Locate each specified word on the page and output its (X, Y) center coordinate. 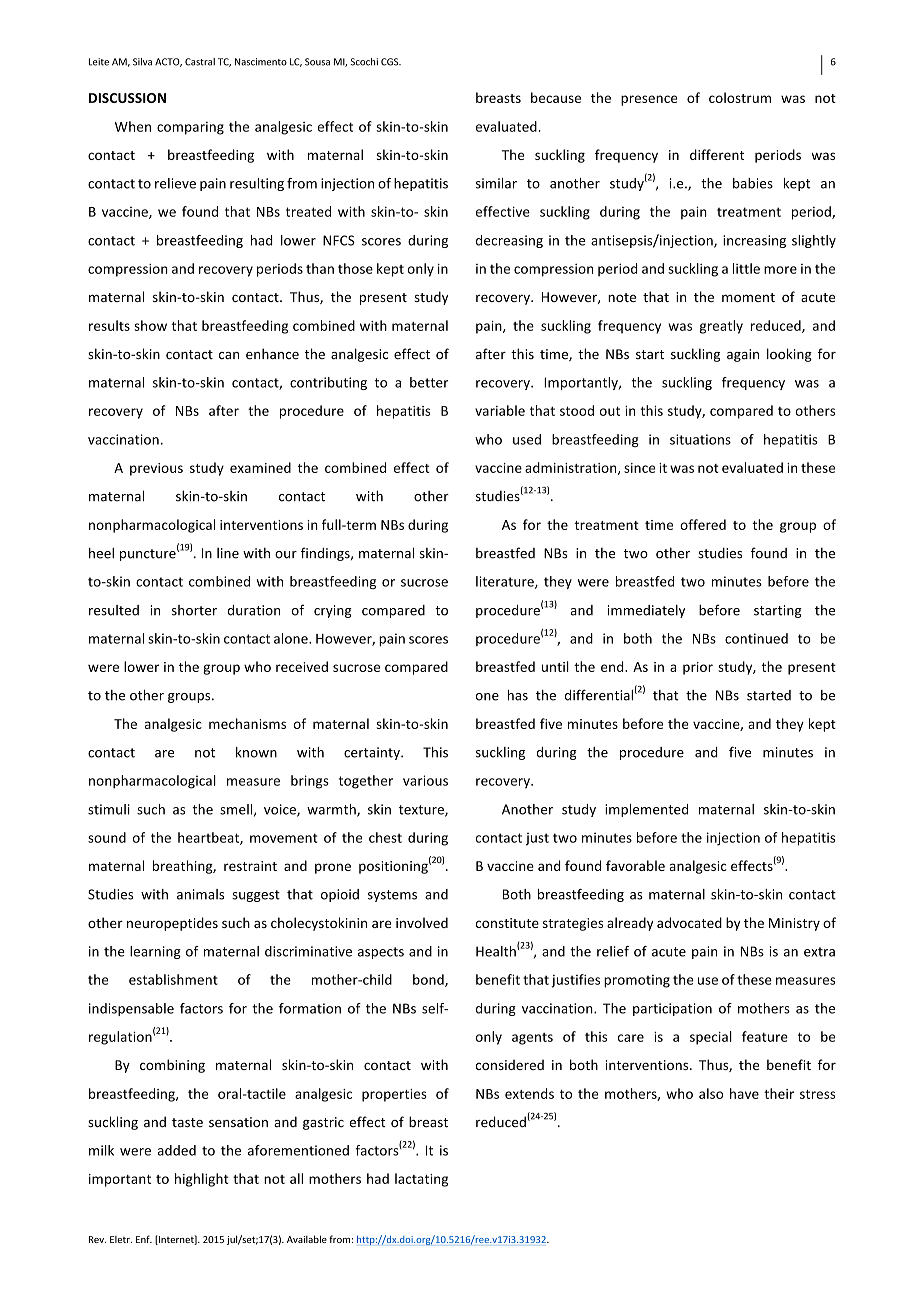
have (744, 1093)
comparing (190, 128)
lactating (421, 1180)
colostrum (740, 97)
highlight (201, 1180)
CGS (391, 62)
